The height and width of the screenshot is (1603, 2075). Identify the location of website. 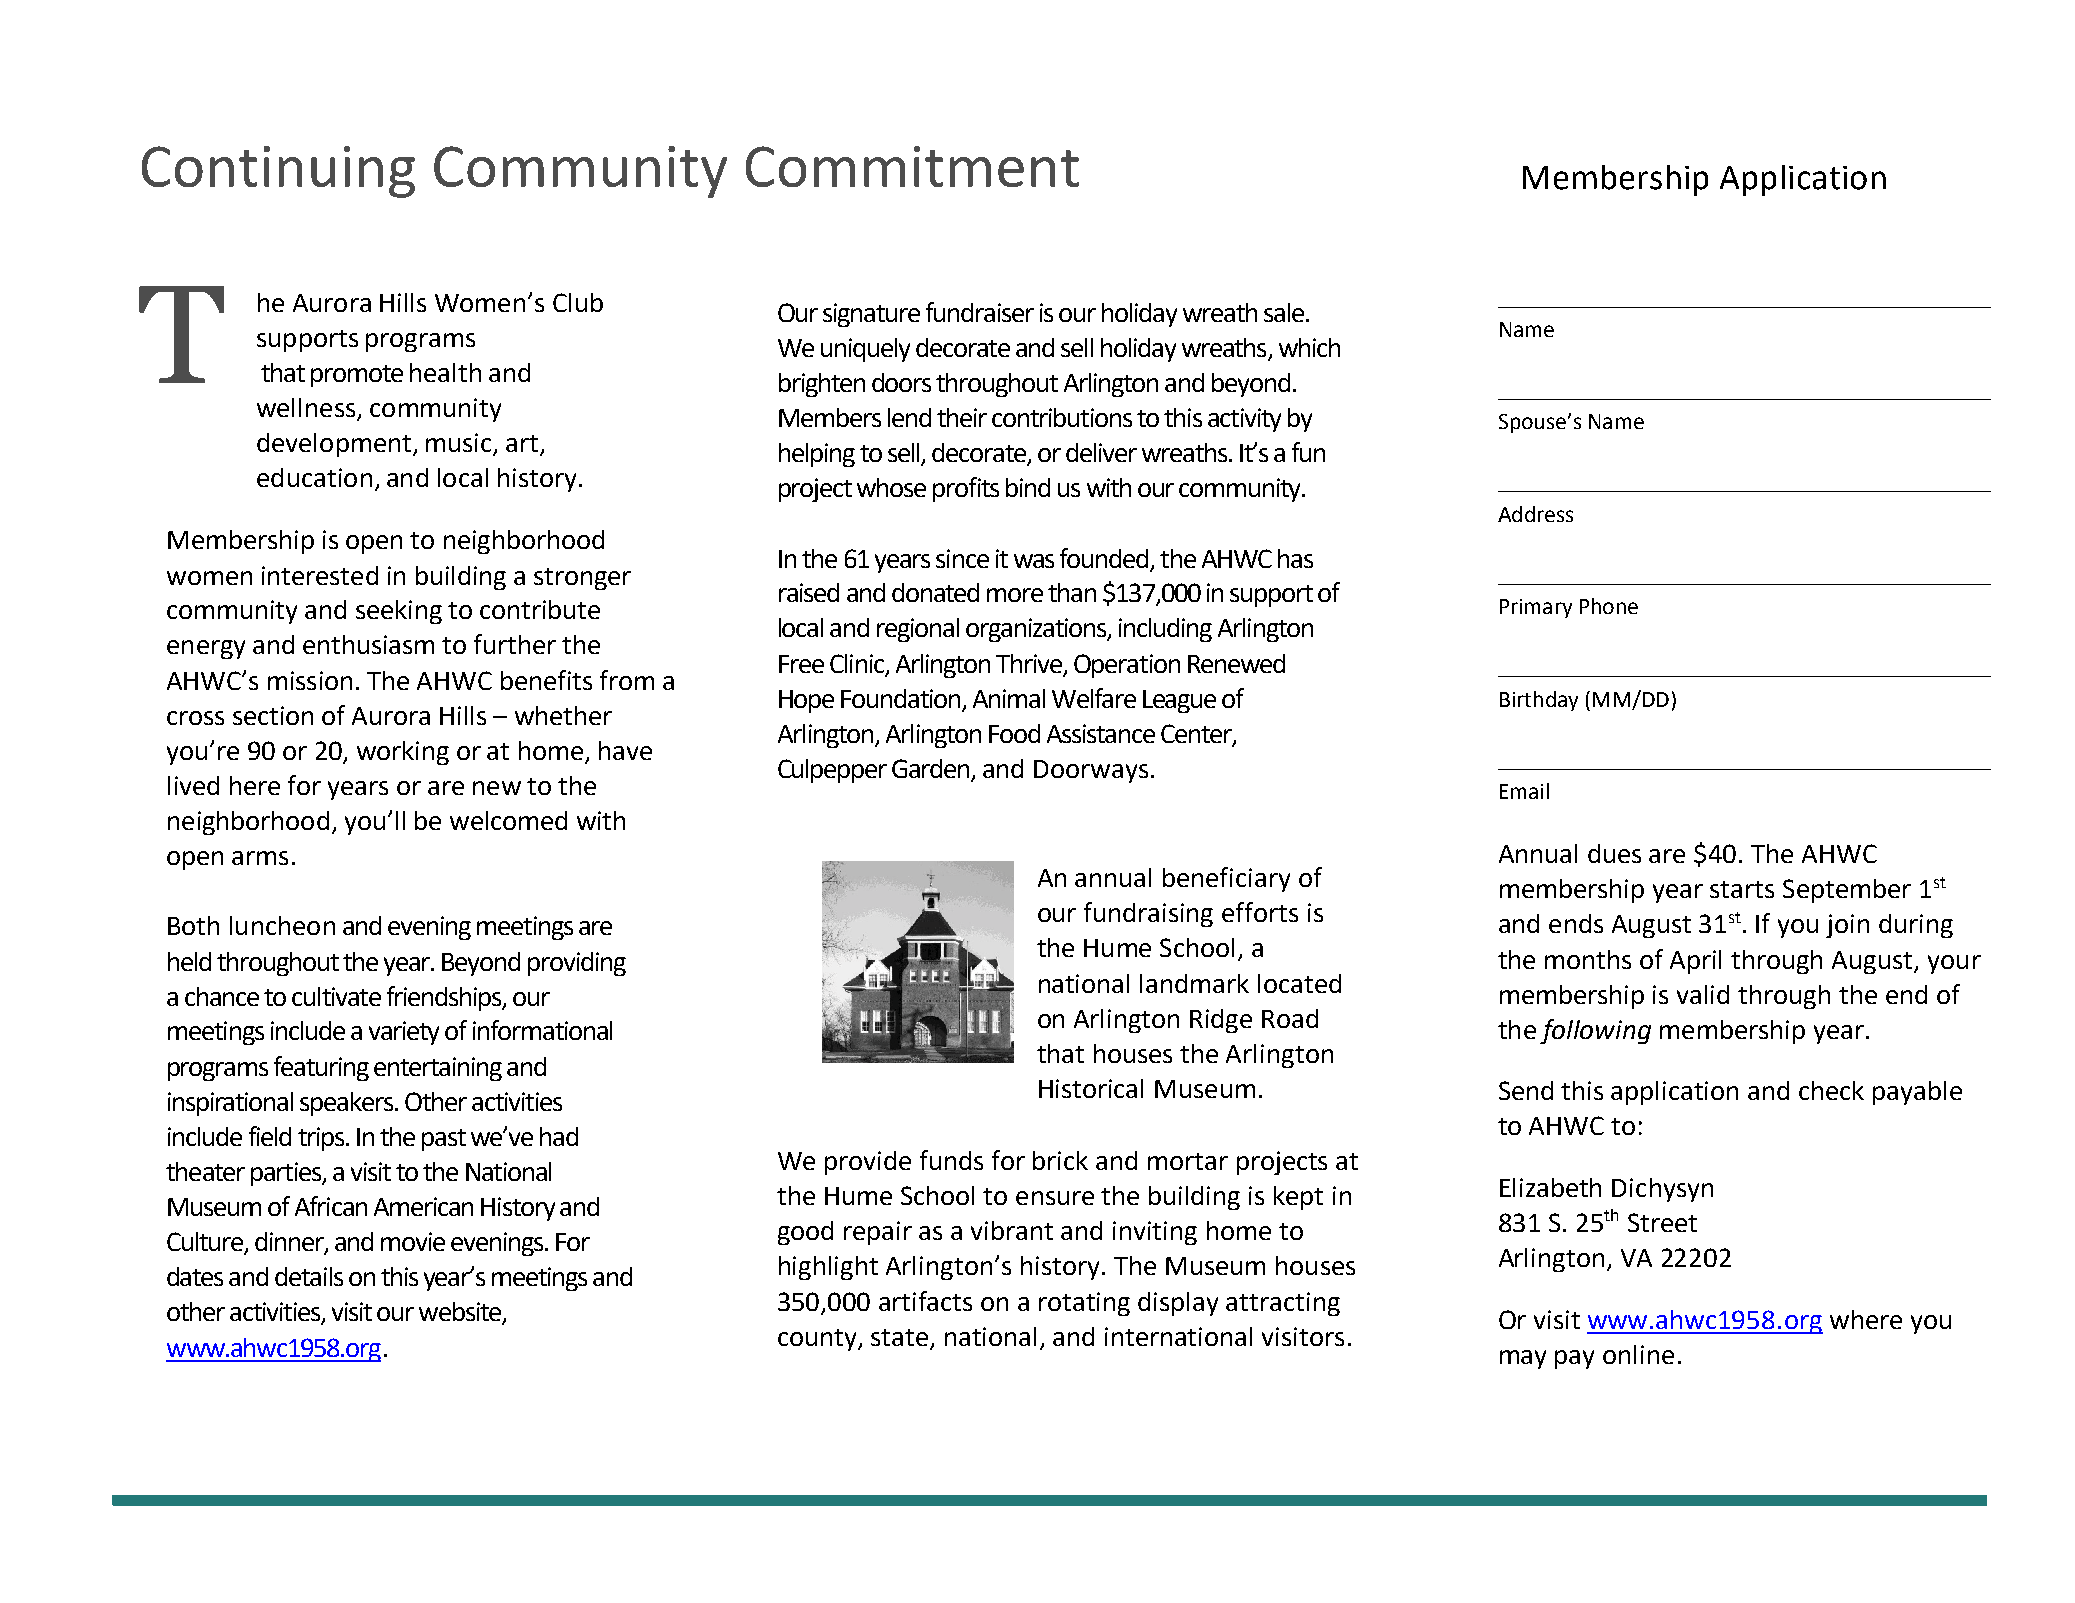
(461, 1313).
